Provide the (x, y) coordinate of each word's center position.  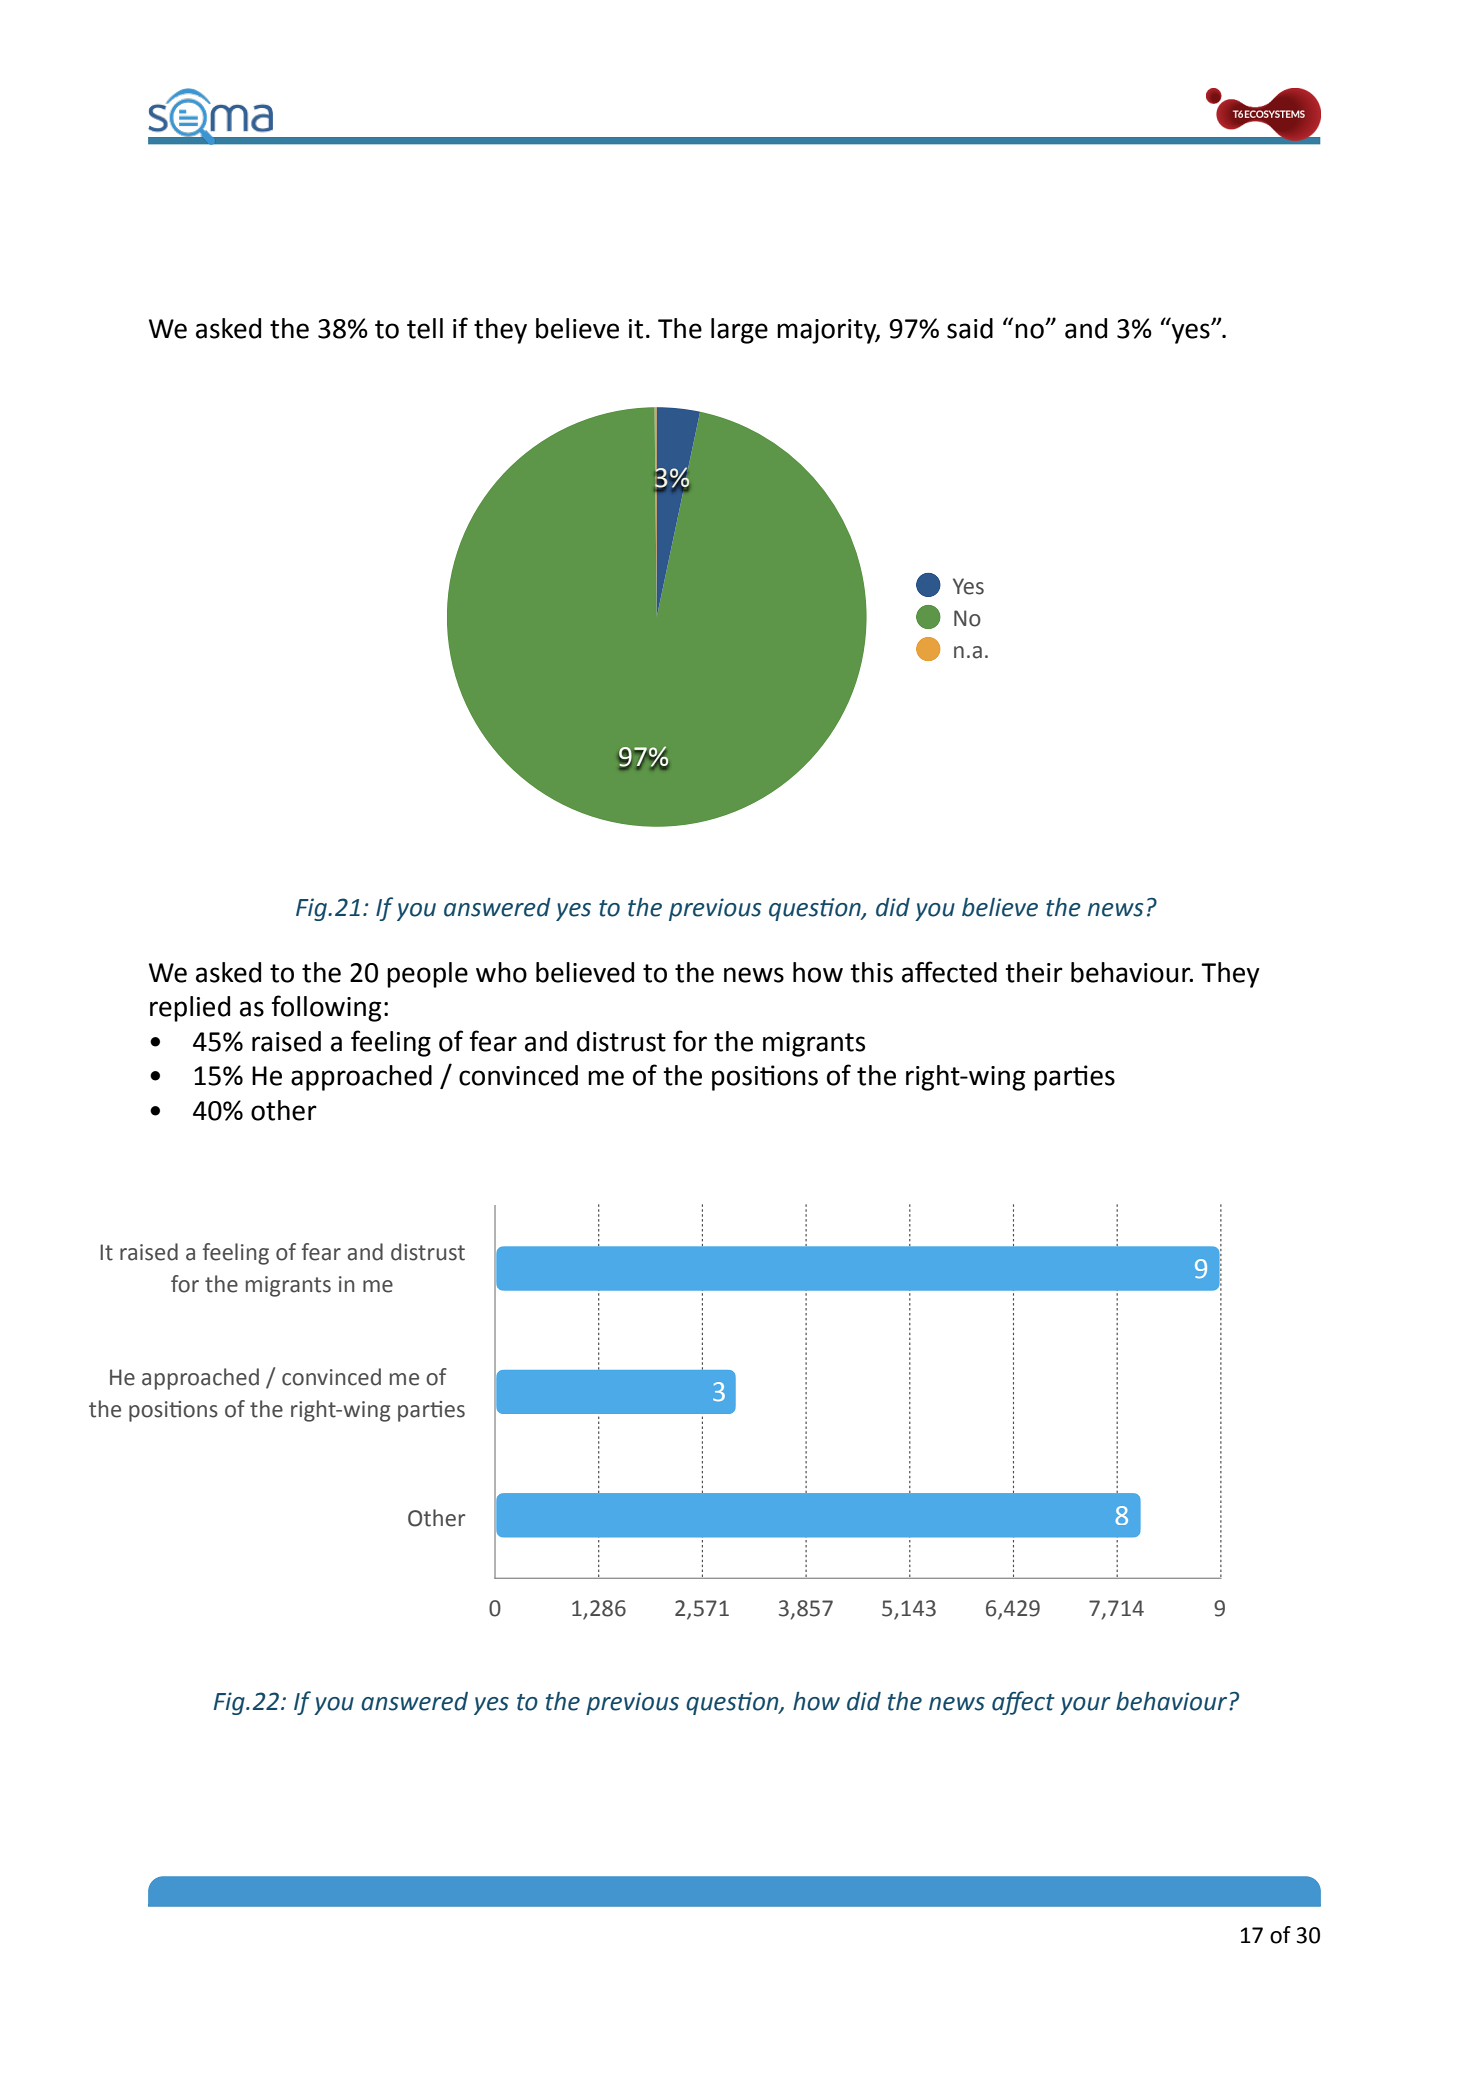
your (1085, 1706)
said (970, 328)
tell (425, 328)
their (1034, 972)
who (501, 972)
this (871, 972)
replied (190, 1009)
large (739, 331)
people (427, 975)
